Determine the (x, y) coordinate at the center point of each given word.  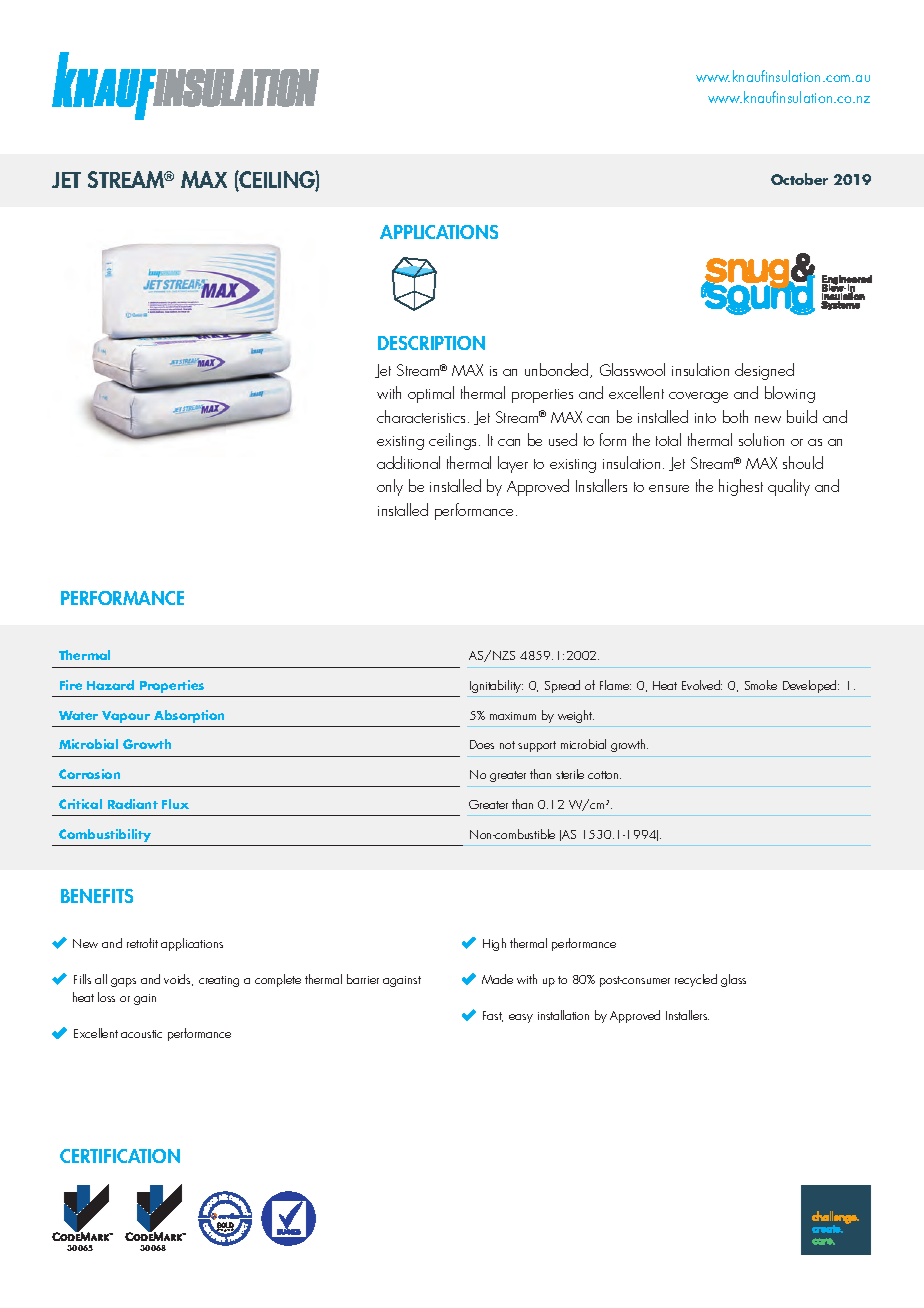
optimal (431, 394)
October (799, 179)
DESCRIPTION (431, 343)
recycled (696, 980)
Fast (493, 1016)
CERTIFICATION (120, 1156)
